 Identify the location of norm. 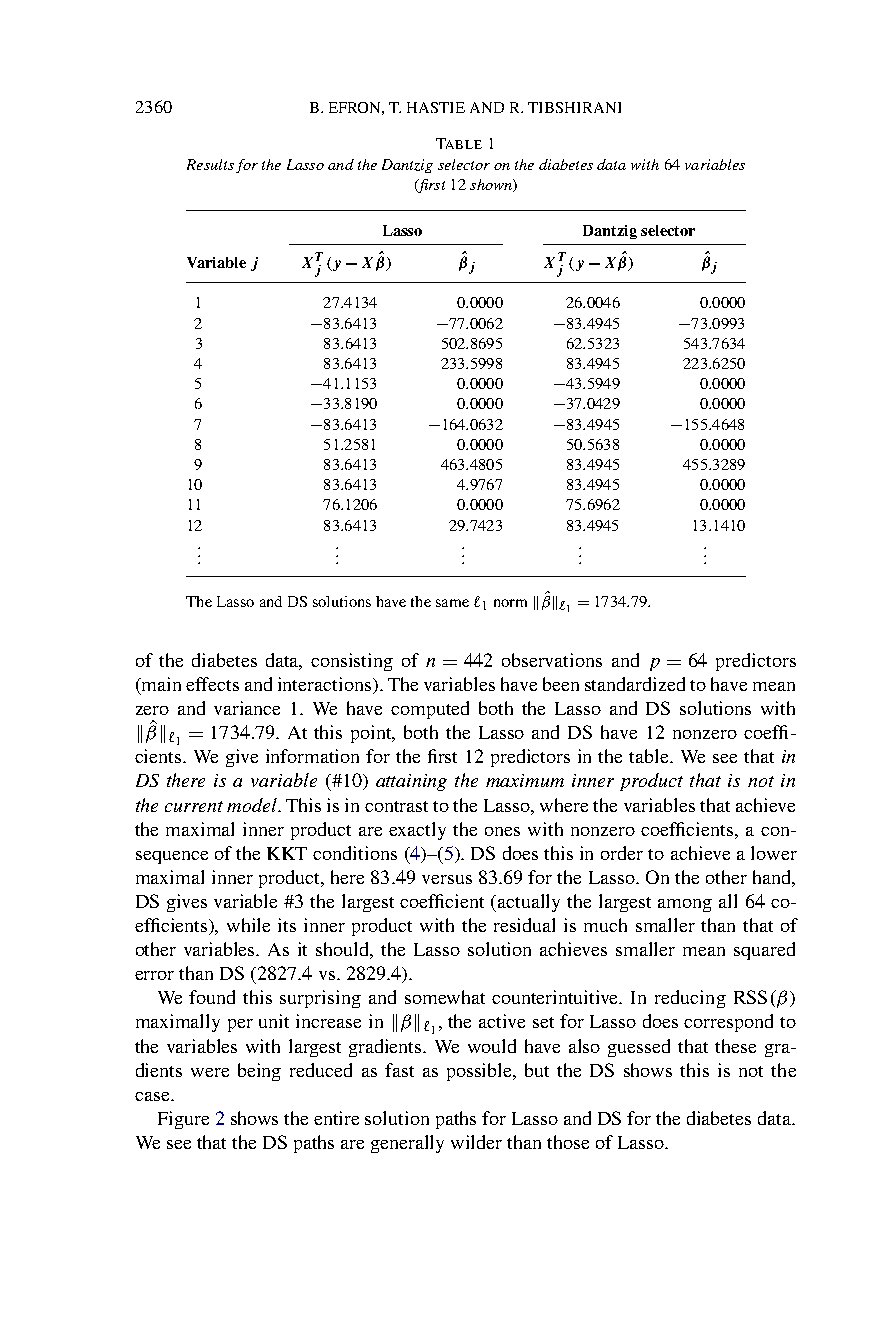
(510, 603).
